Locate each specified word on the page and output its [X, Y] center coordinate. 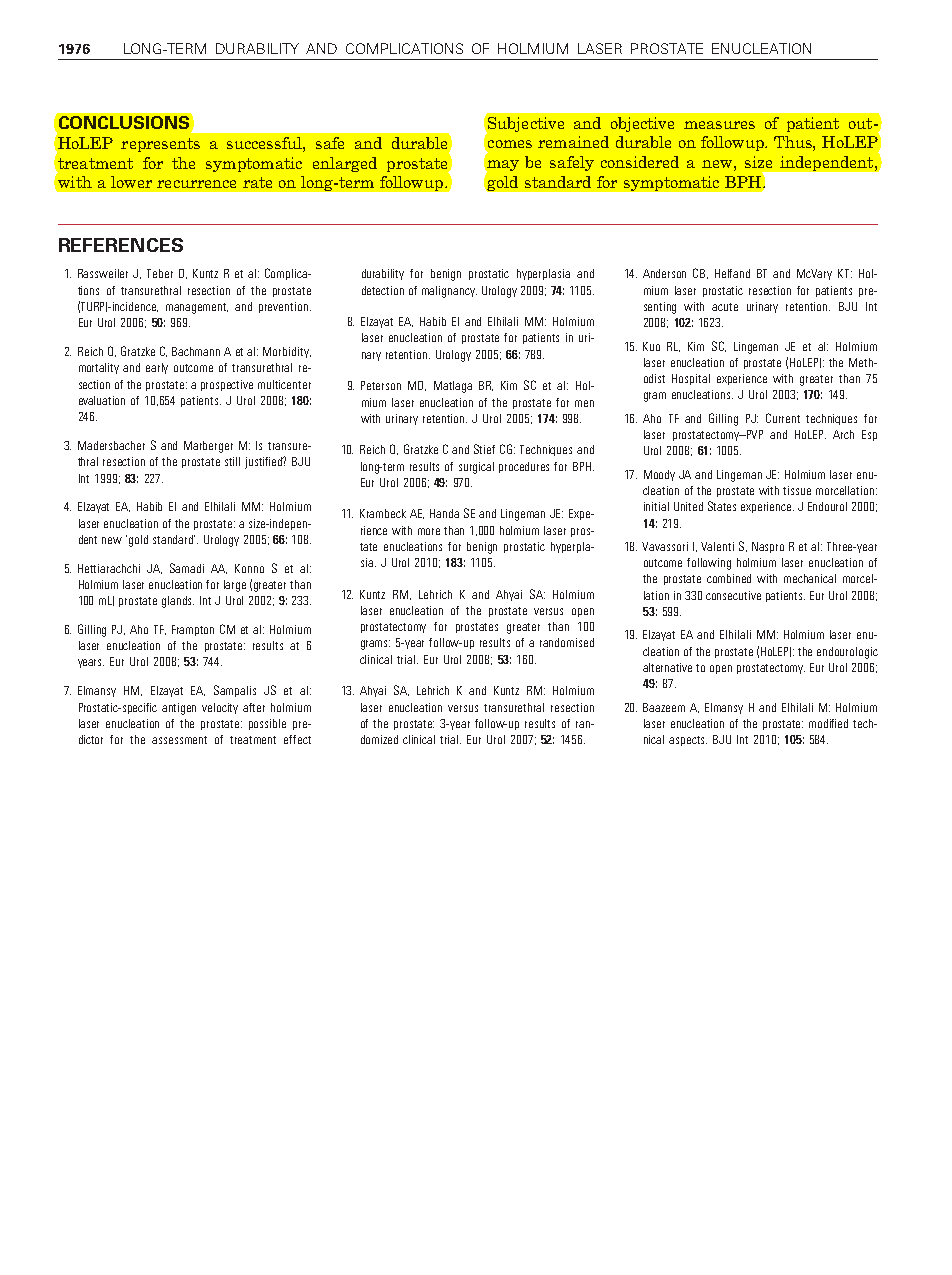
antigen [179, 709]
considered [640, 162]
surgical [476, 468]
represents [160, 145]
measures [719, 125]
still [232, 461]
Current [783, 418]
